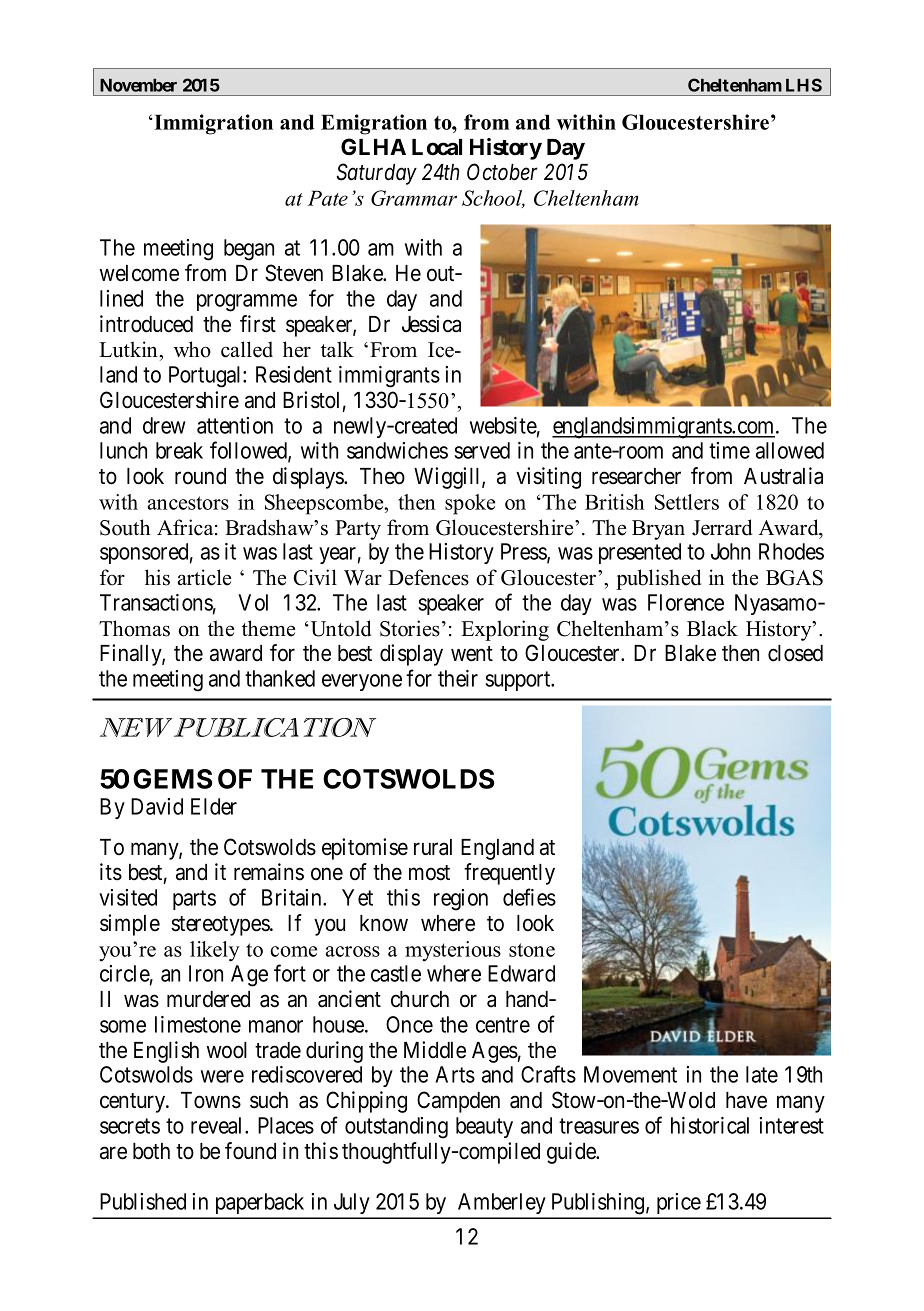  I want to click on Elder, so click(214, 806).
